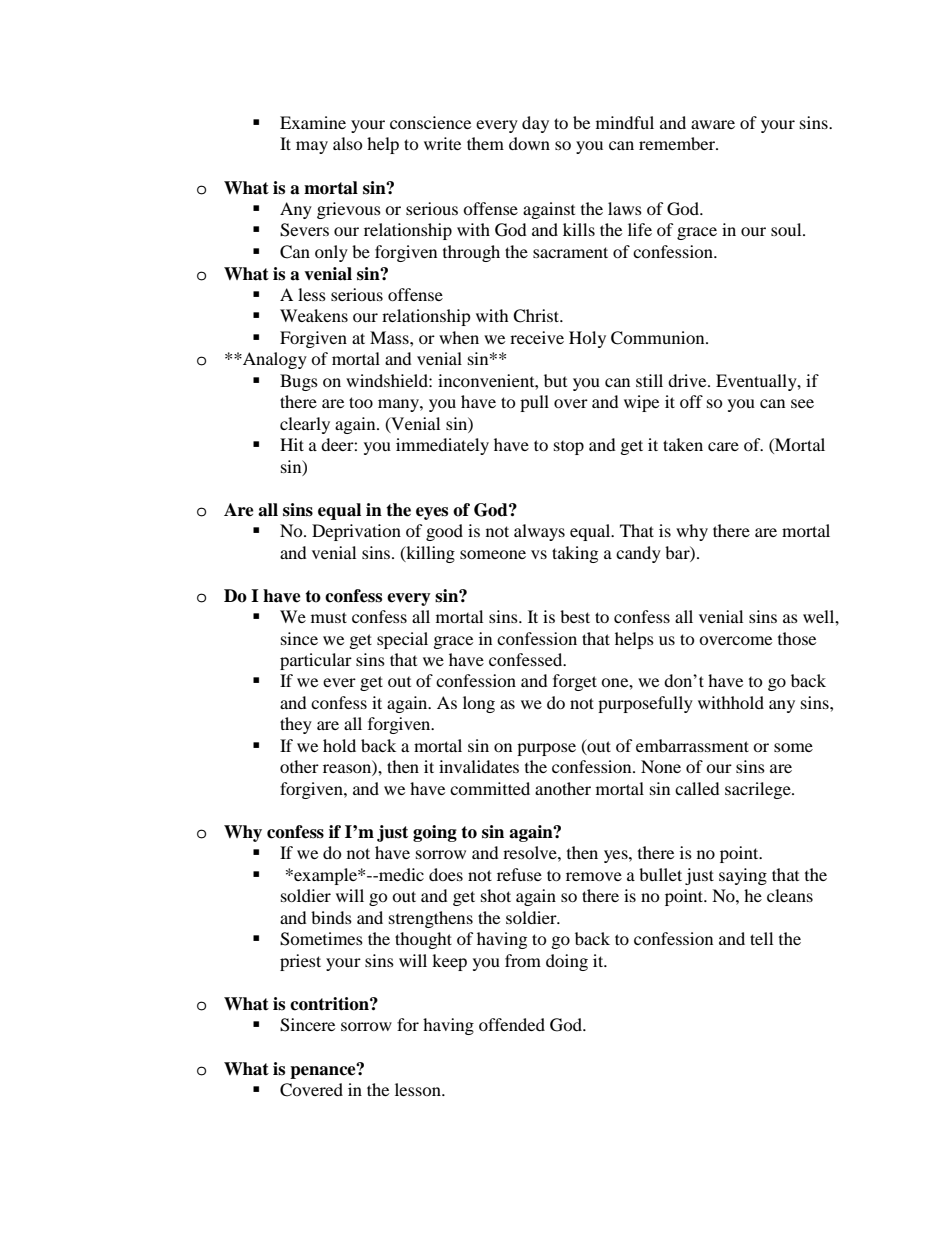 This document has width=952, height=1233. I want to click on also, so click(348, 143).
